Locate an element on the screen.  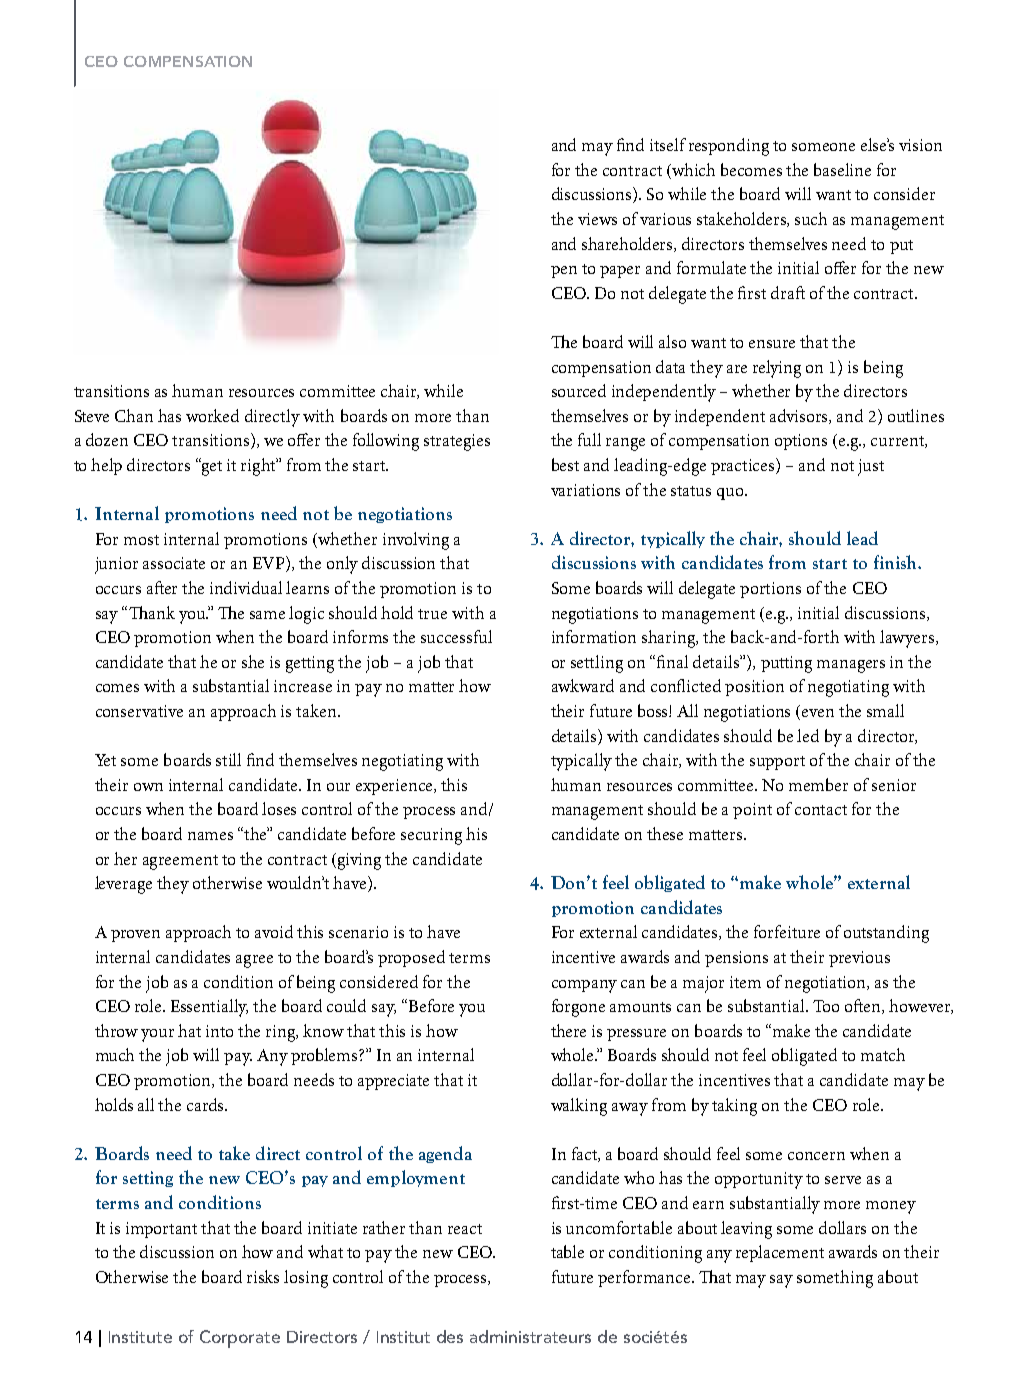
most is located at coordinates (141, 540).
